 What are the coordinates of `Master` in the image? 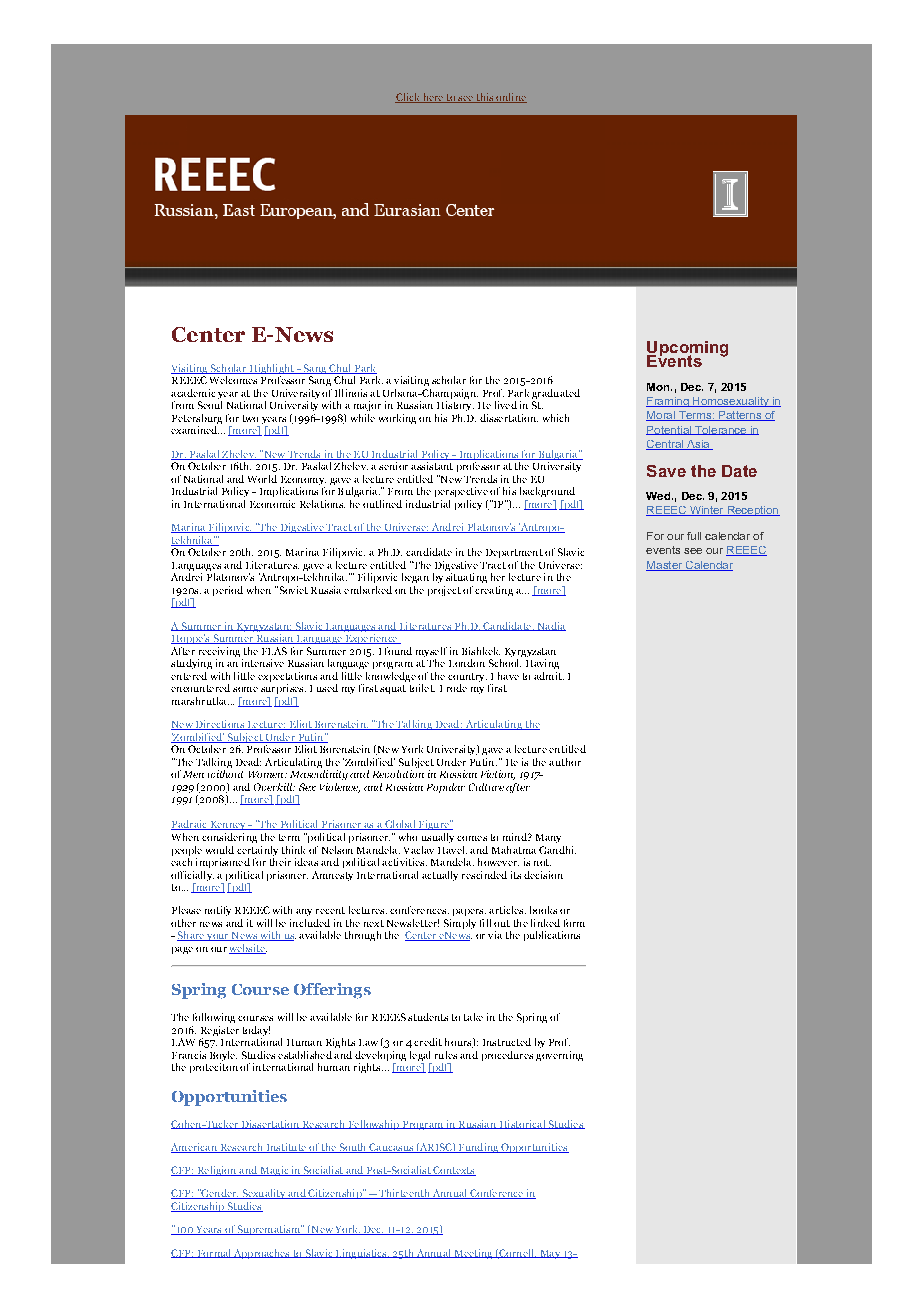 It's located at (665, 566).
